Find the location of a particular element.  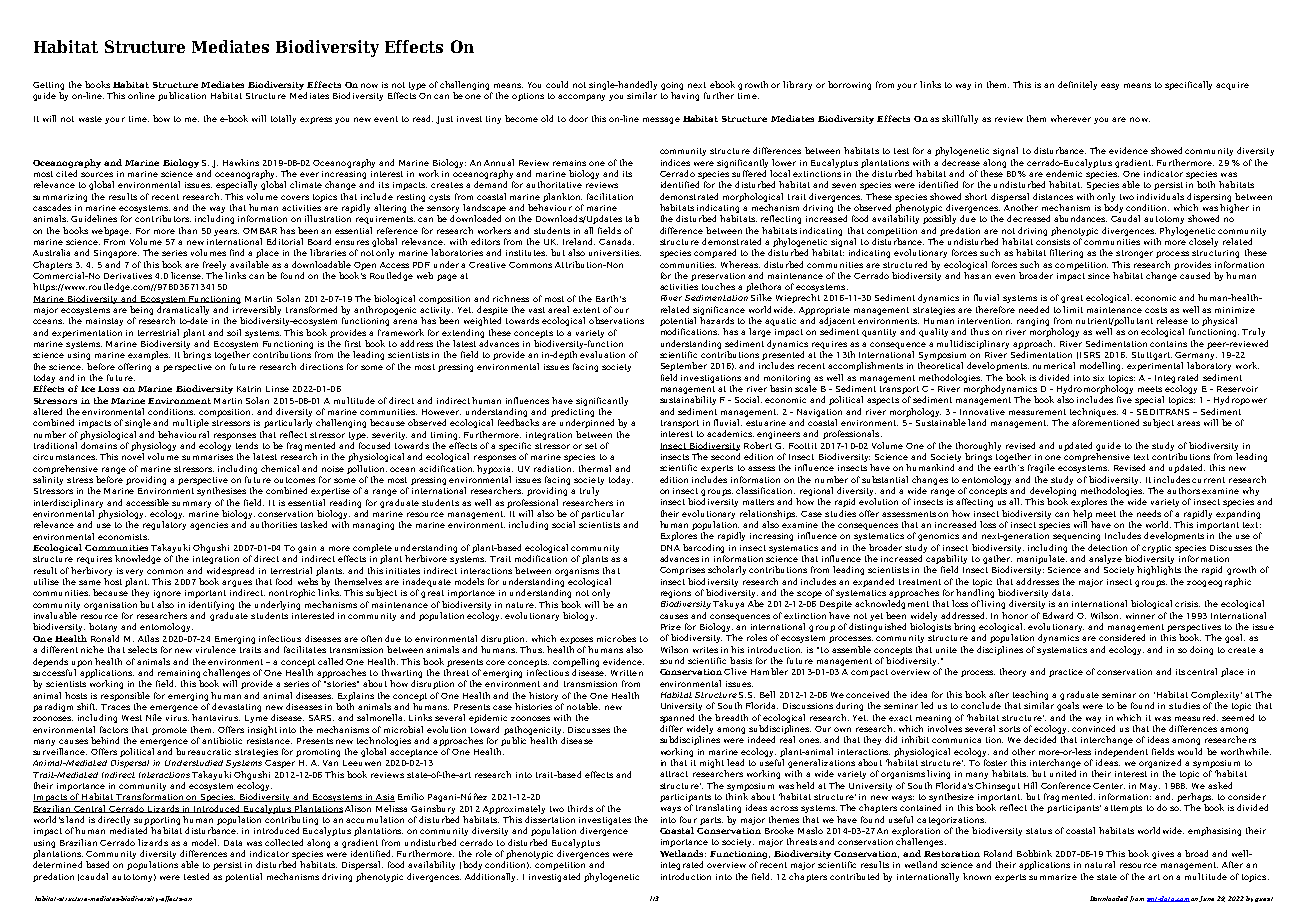

bow is located at coordinates (161, 118).
